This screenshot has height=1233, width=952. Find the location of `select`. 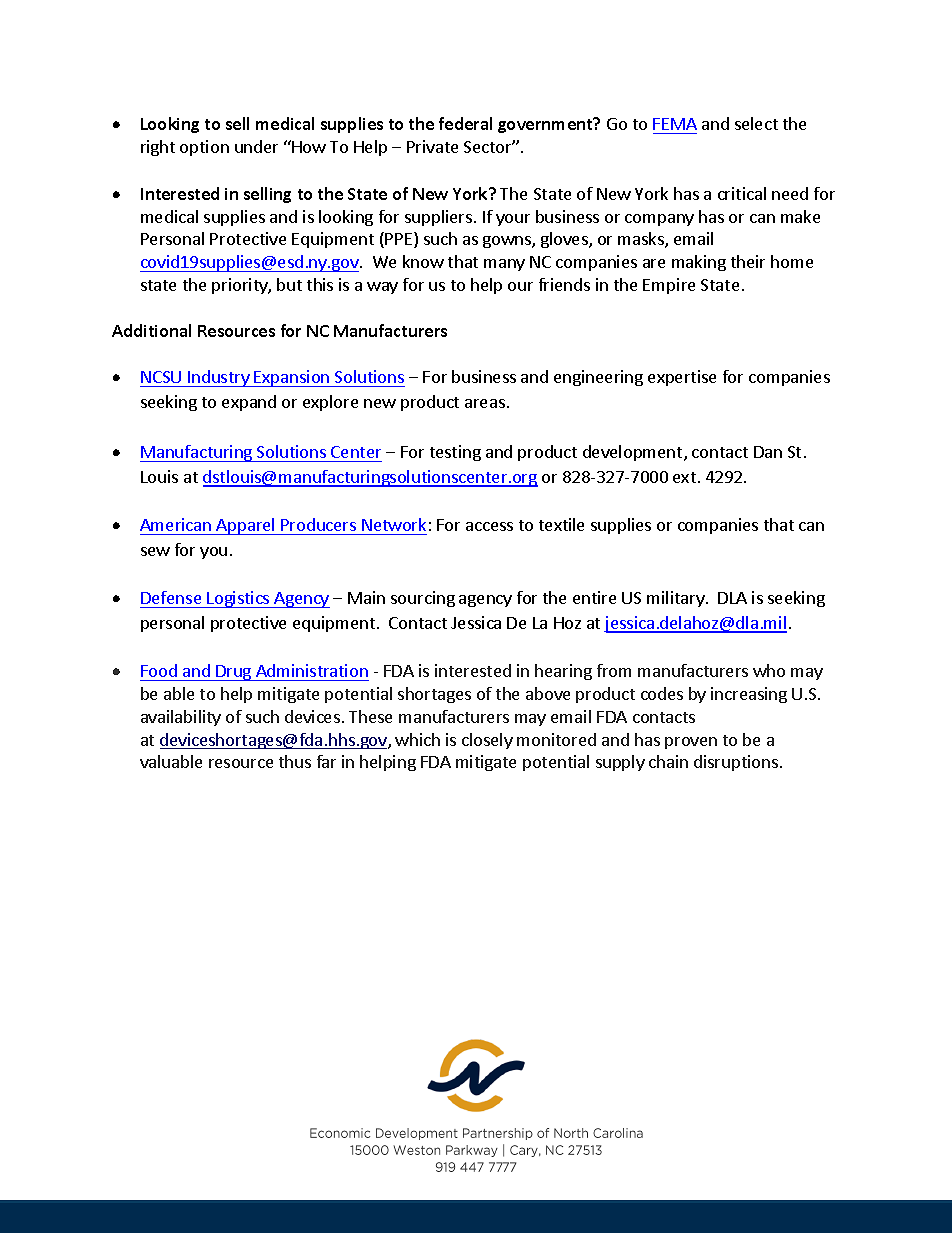

select is located at coordinates (756, 123).
